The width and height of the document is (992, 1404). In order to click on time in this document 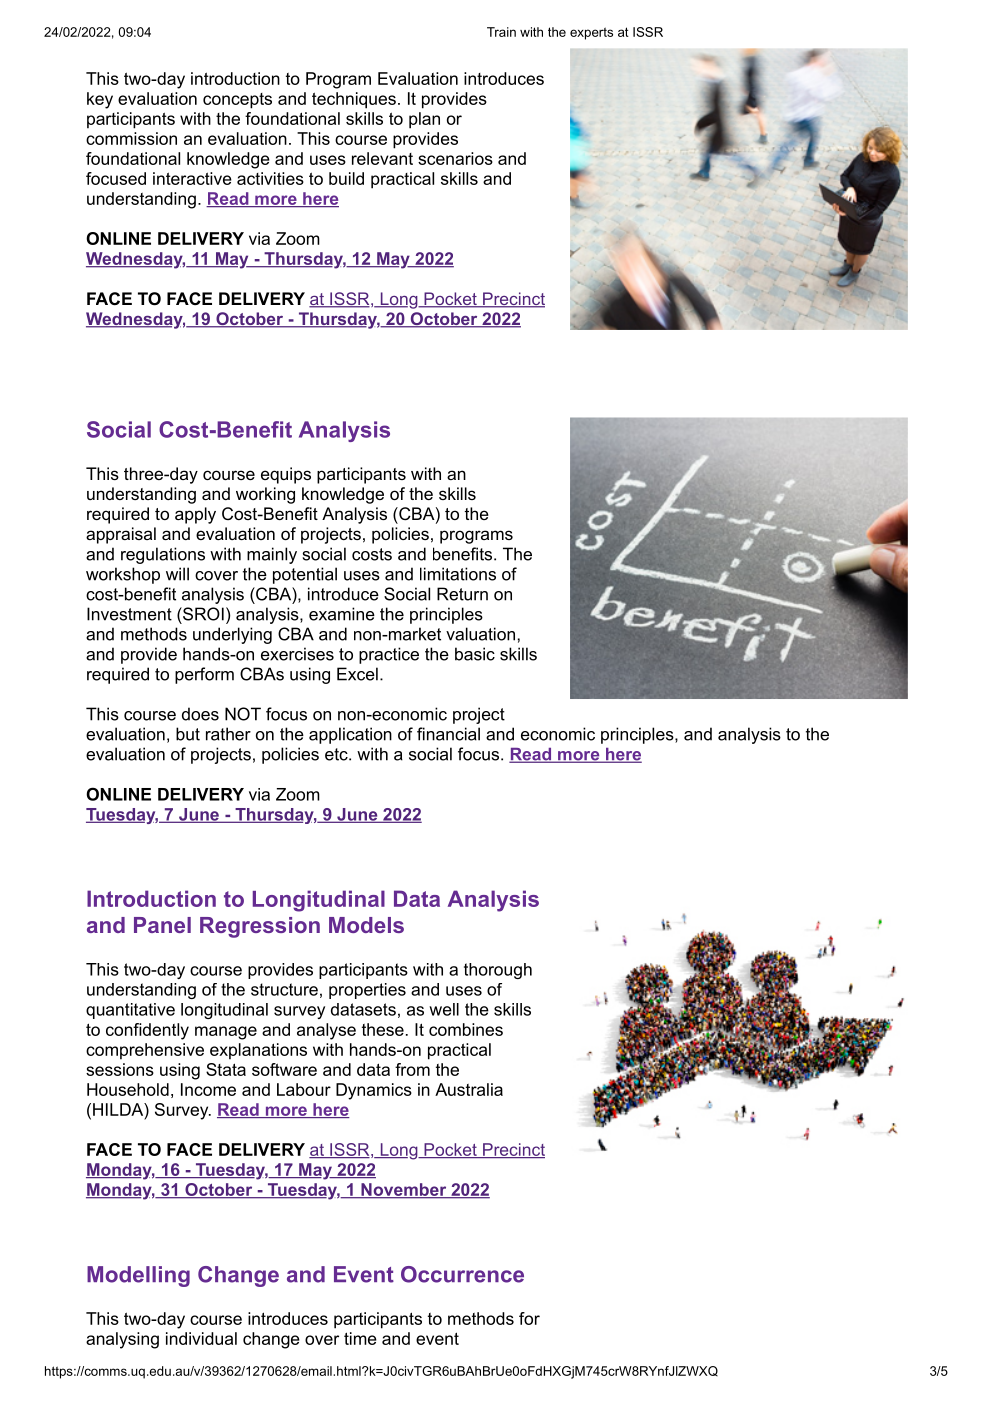, I will do `click(360, 1338)`.
